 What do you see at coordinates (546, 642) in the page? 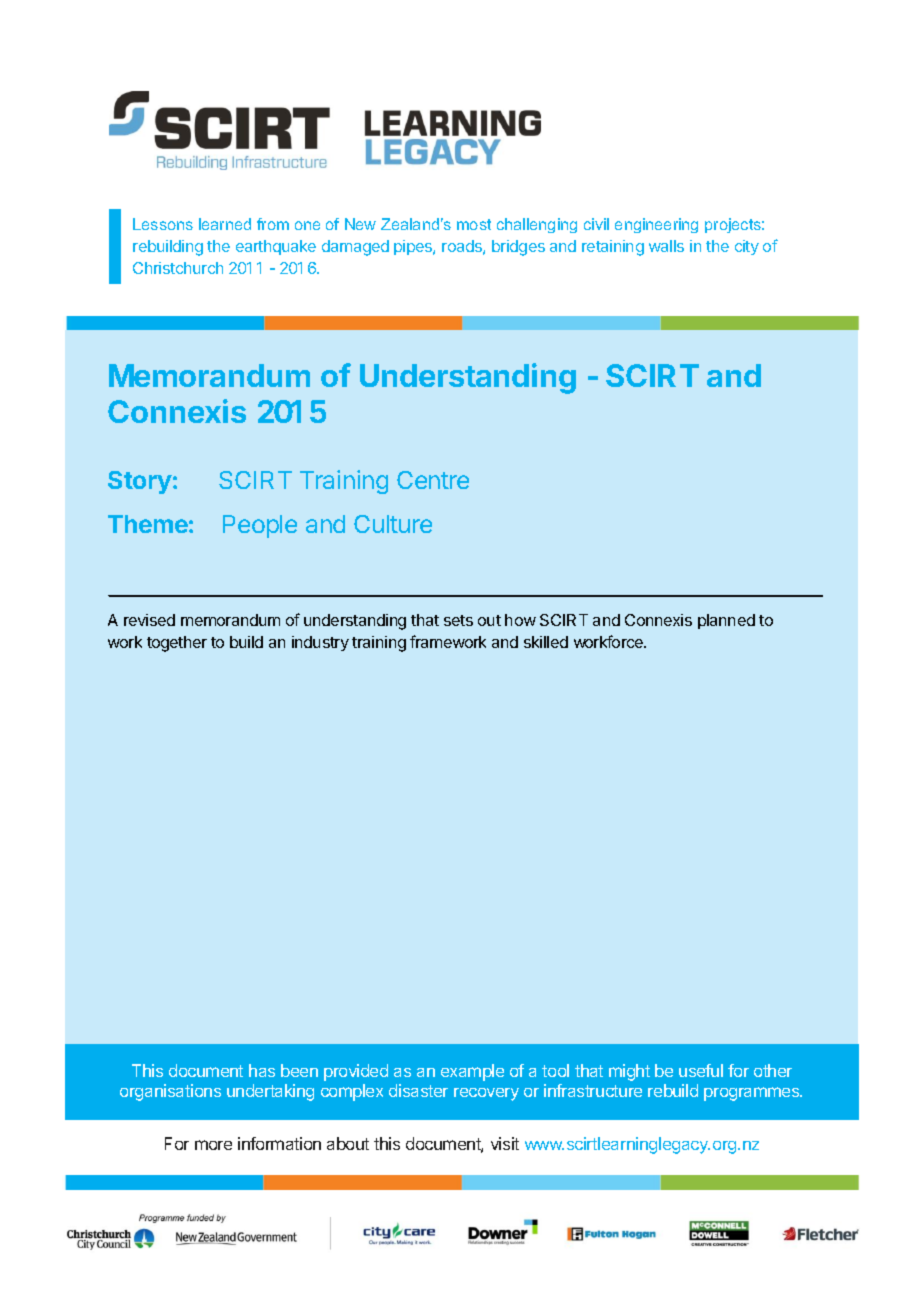
I see `skilled` at bounding box center [546, 642].
